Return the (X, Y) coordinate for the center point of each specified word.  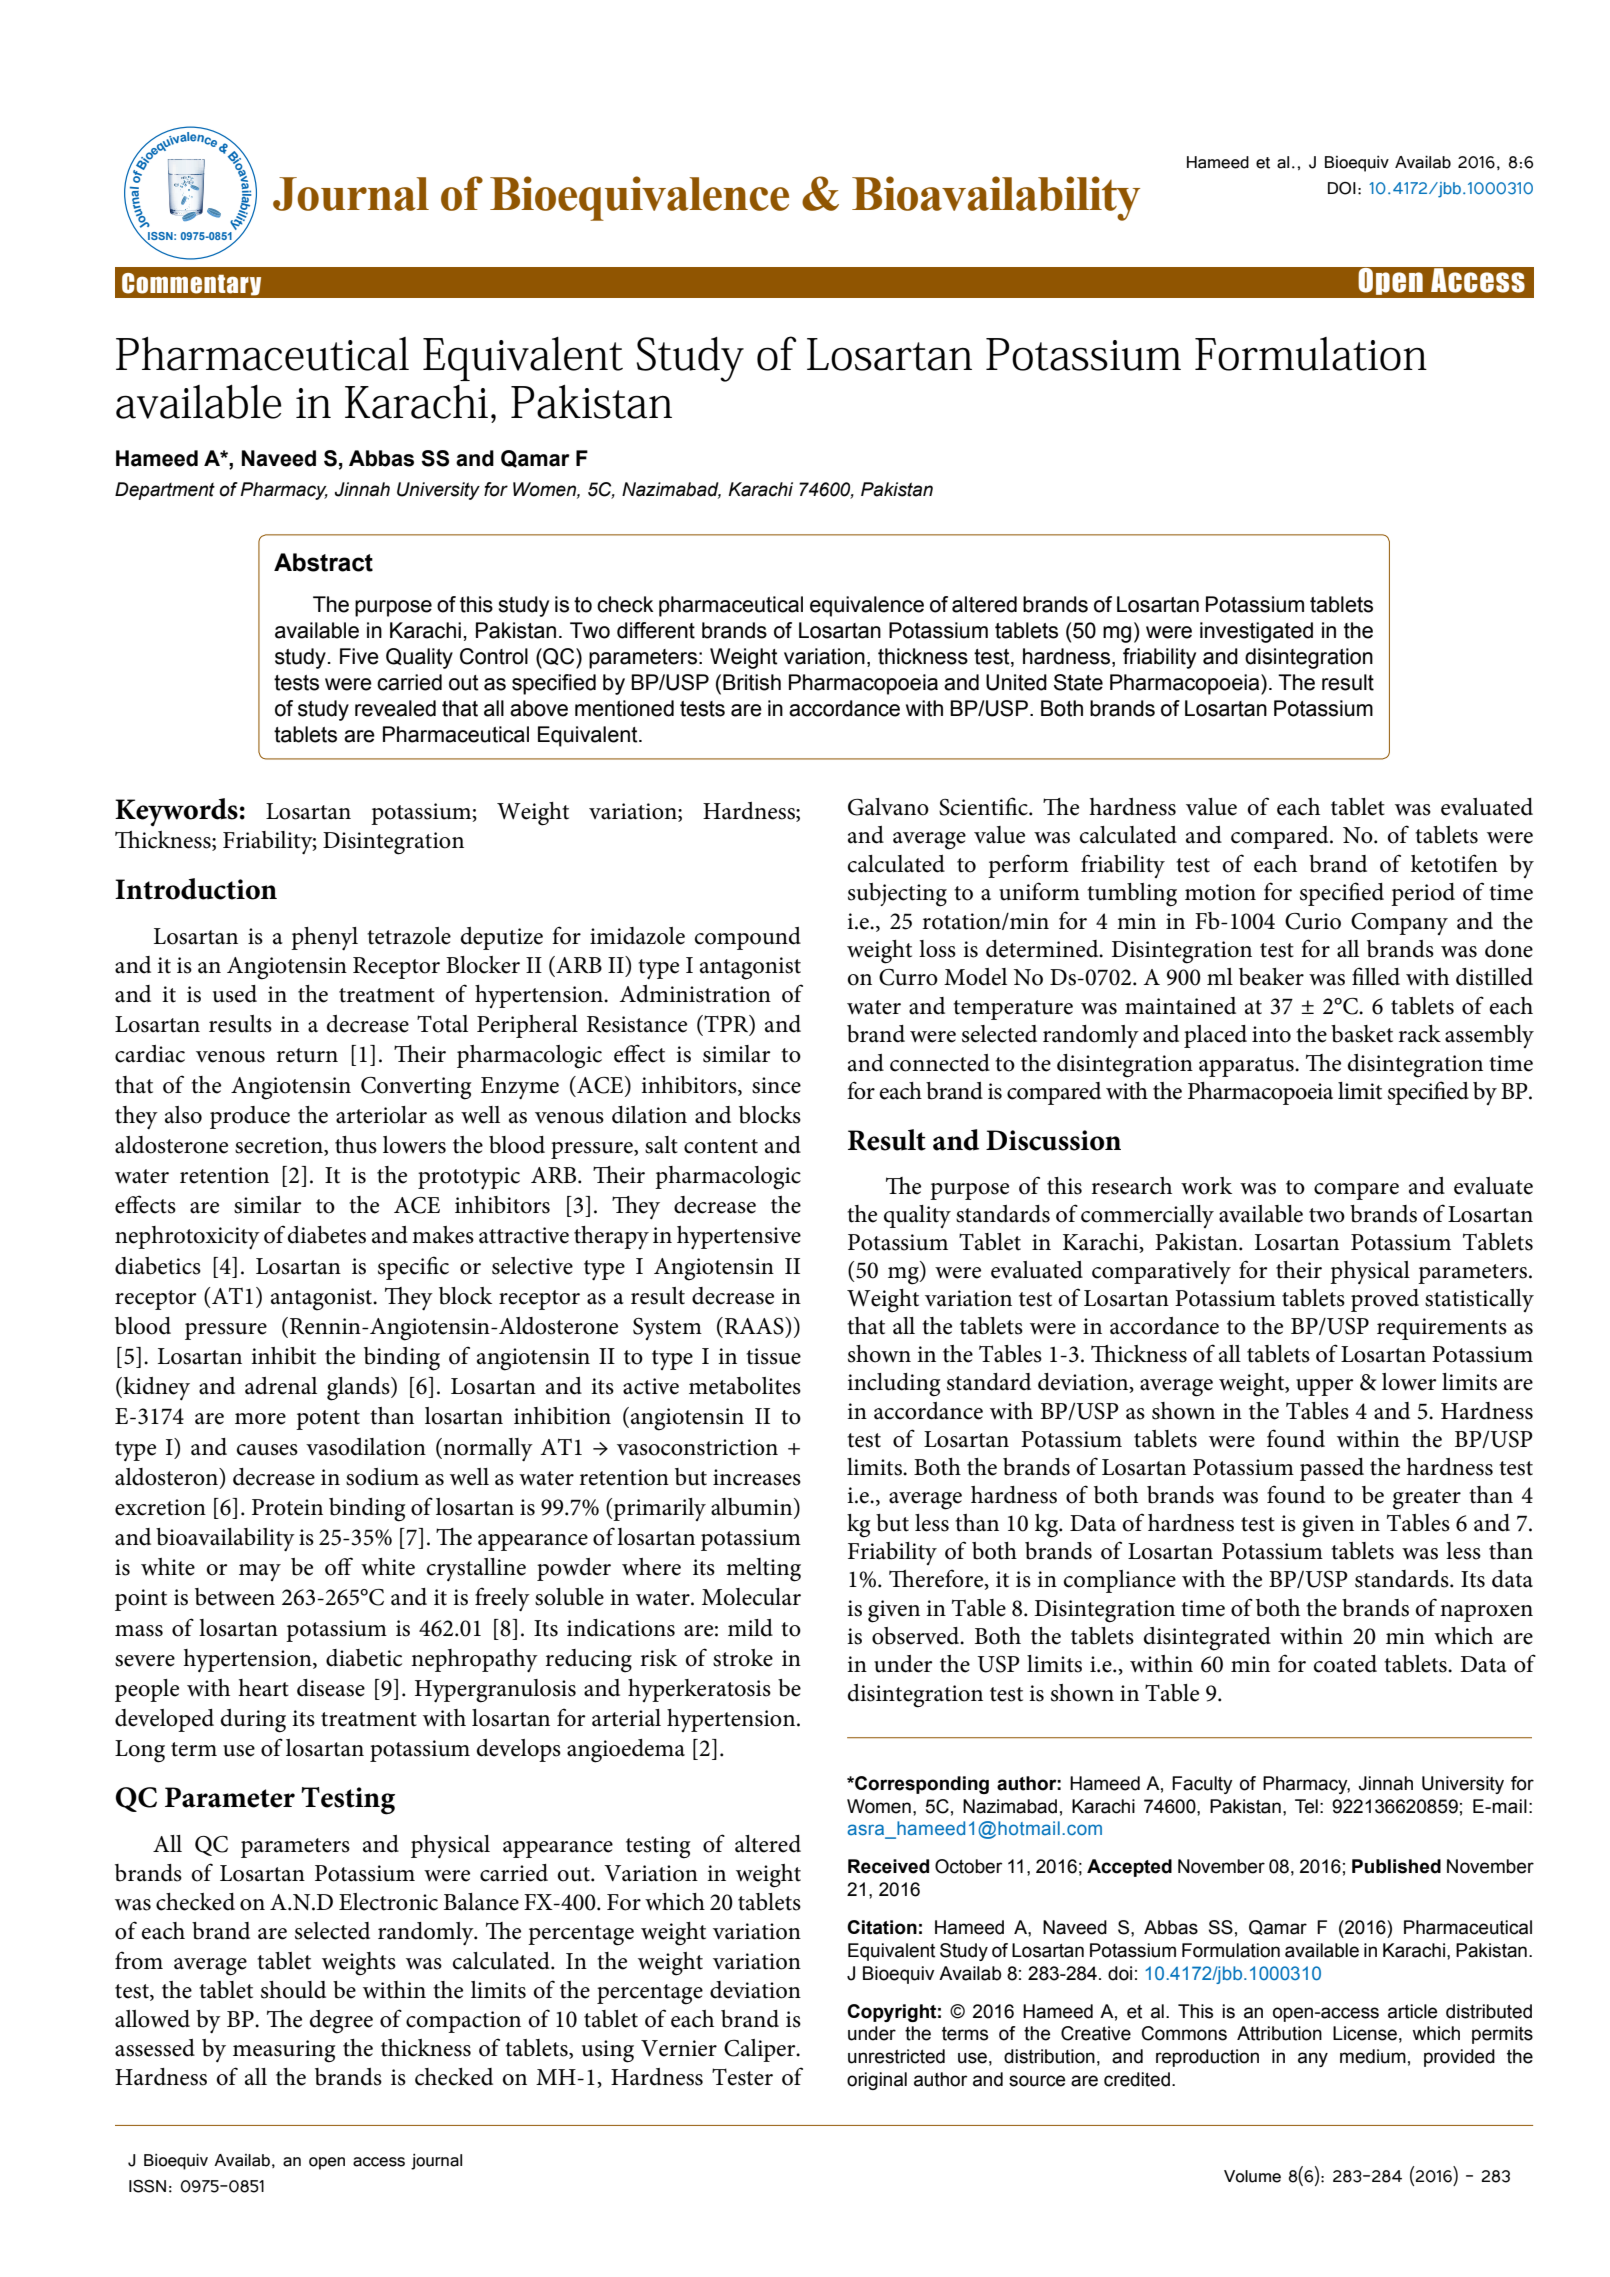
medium (1373, 2056)
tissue (773, 1356)
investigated (1256, 632)
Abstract (323, 562)
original (877, 2081)
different (656, 630)
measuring (284, 2051)
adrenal (281, 1386)
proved (1385, 1300)
